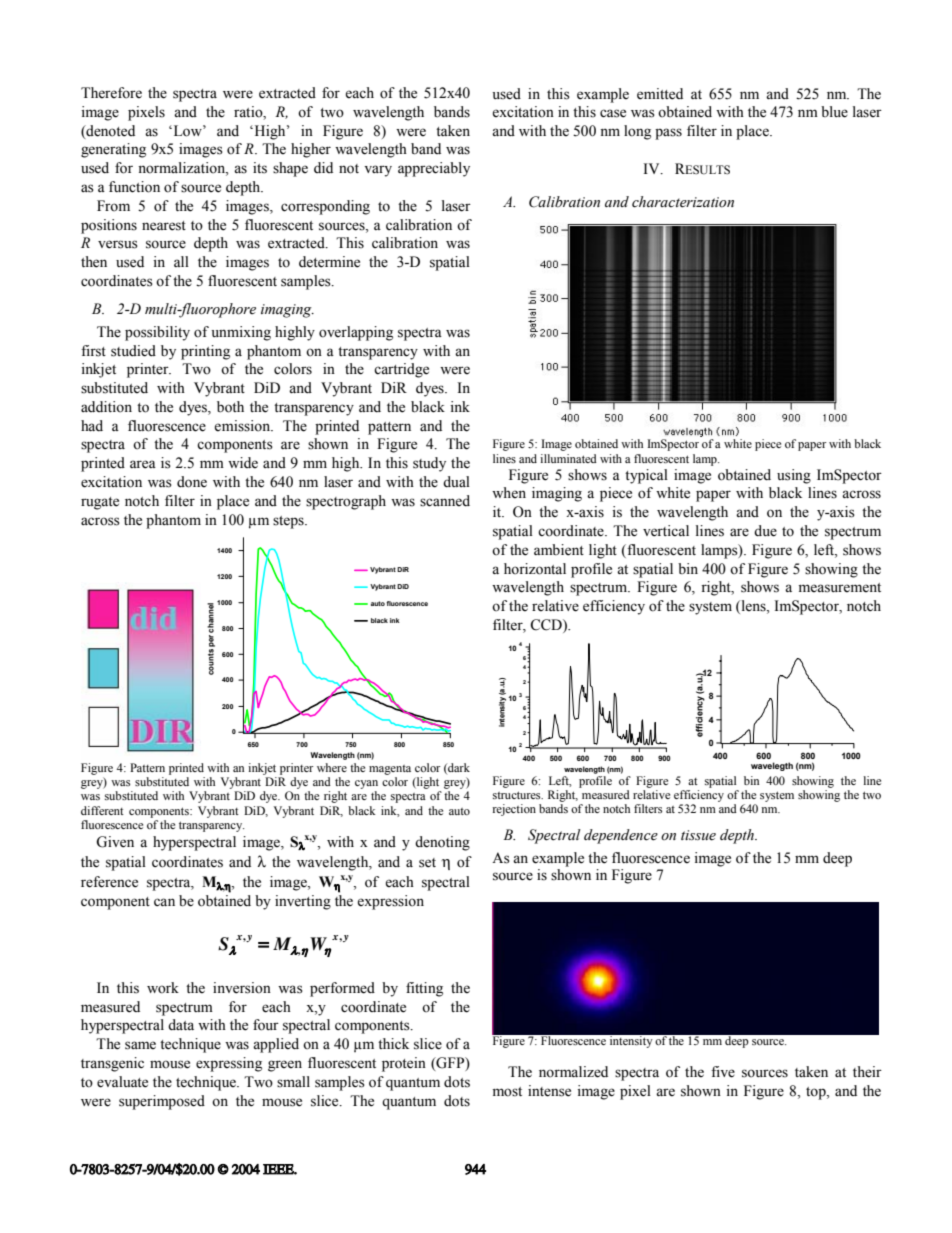  What do you see at coordinates (723, 1072) in the page?
I see `five` at bounding box center [723, 1072].
